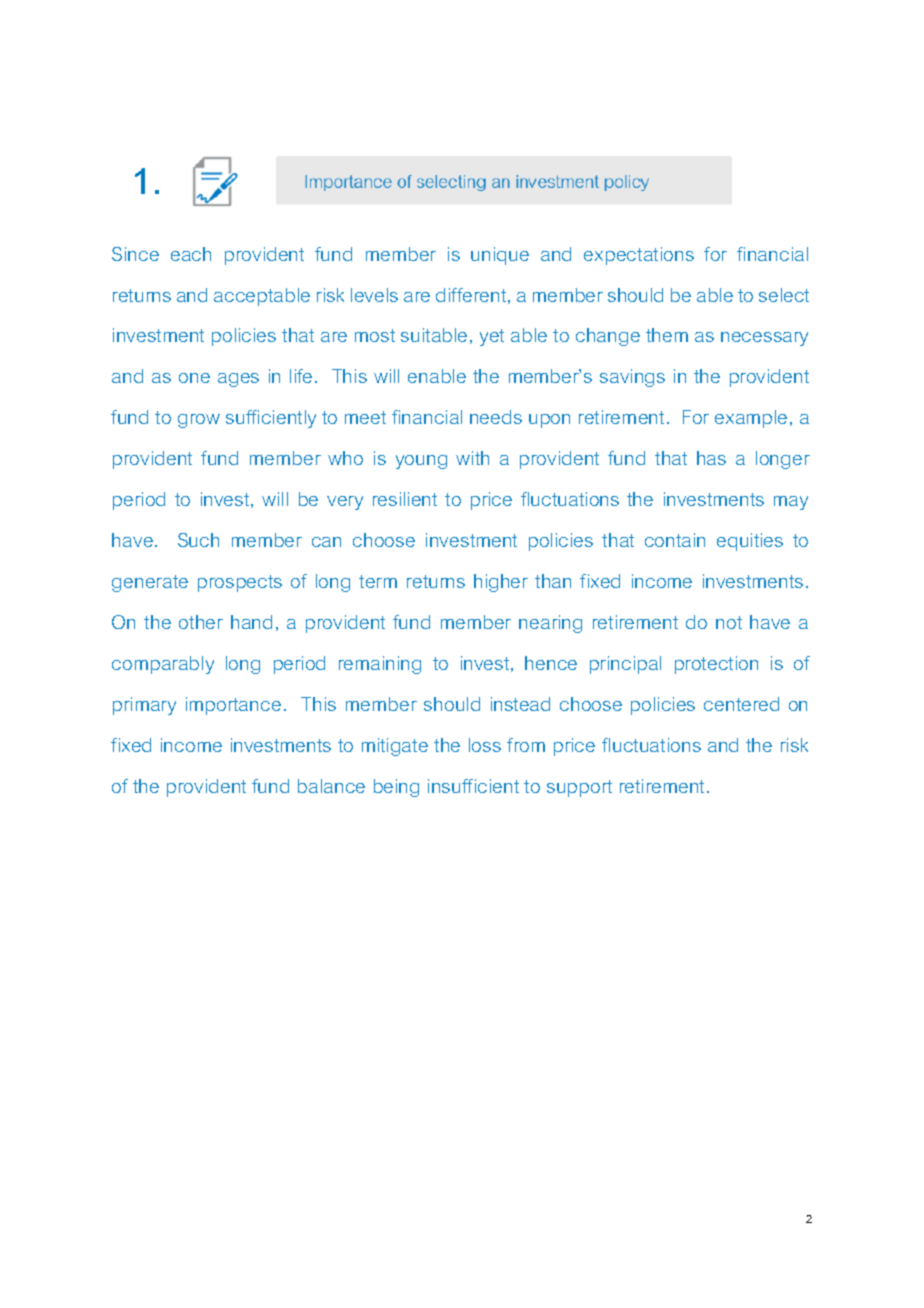 Image resolution: width=924 pixels, height=1308 pixels. What do you see at coordinates (729, 622) in the document?
I see `not` at bounding box center [729, 622].
